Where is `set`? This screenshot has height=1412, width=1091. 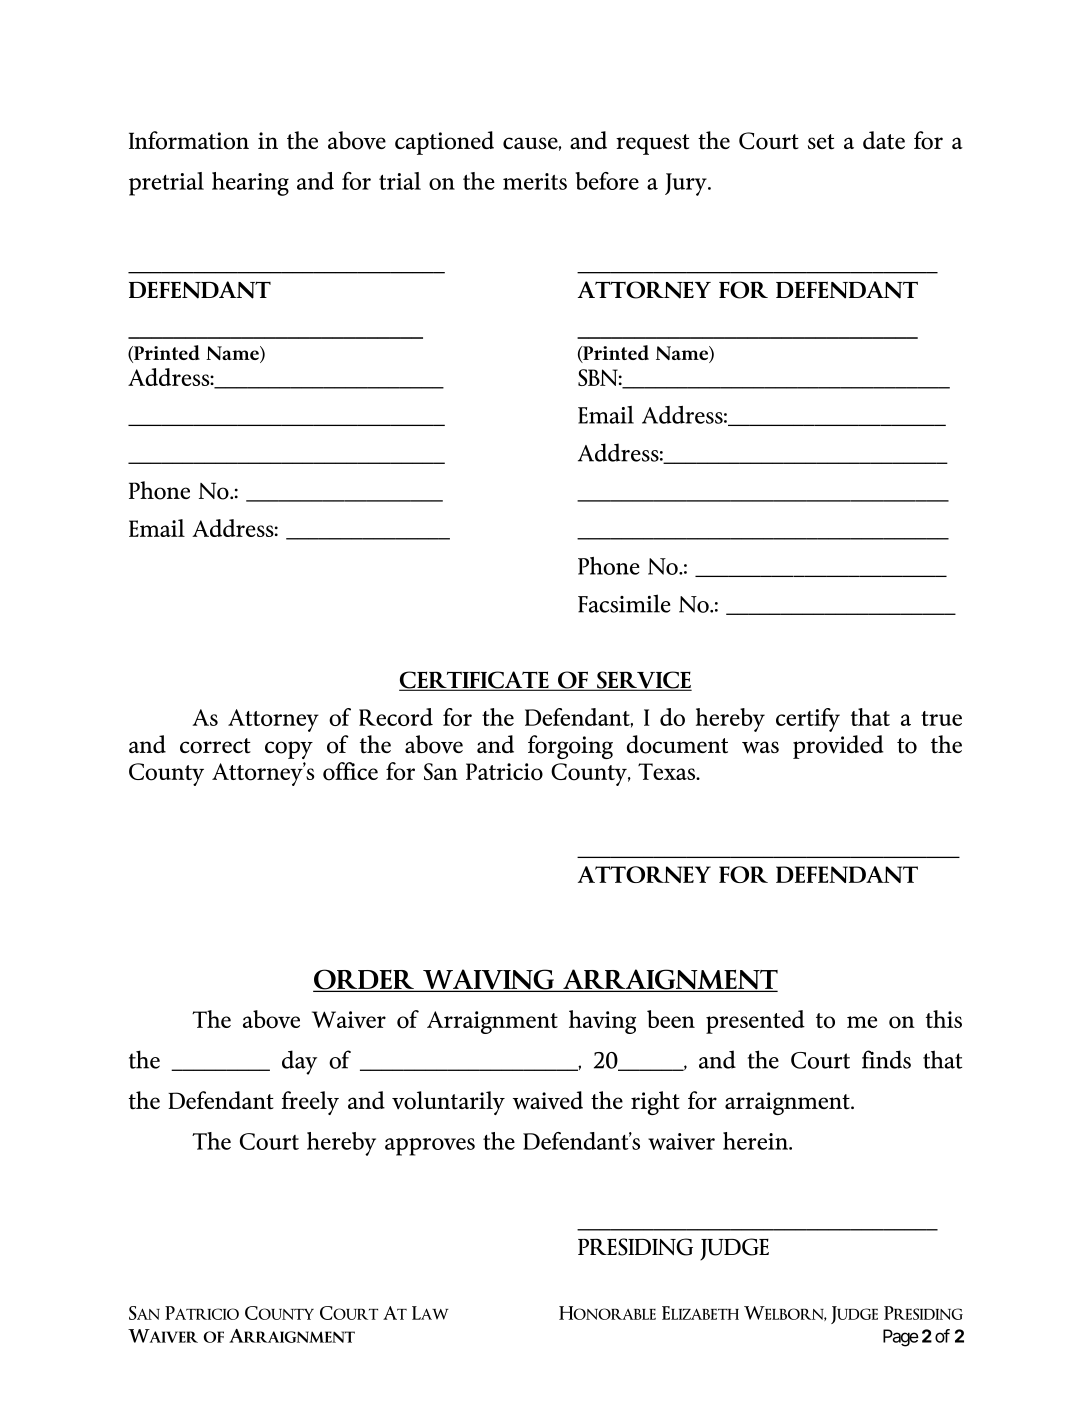
set is located at coordinates (821, 142).
